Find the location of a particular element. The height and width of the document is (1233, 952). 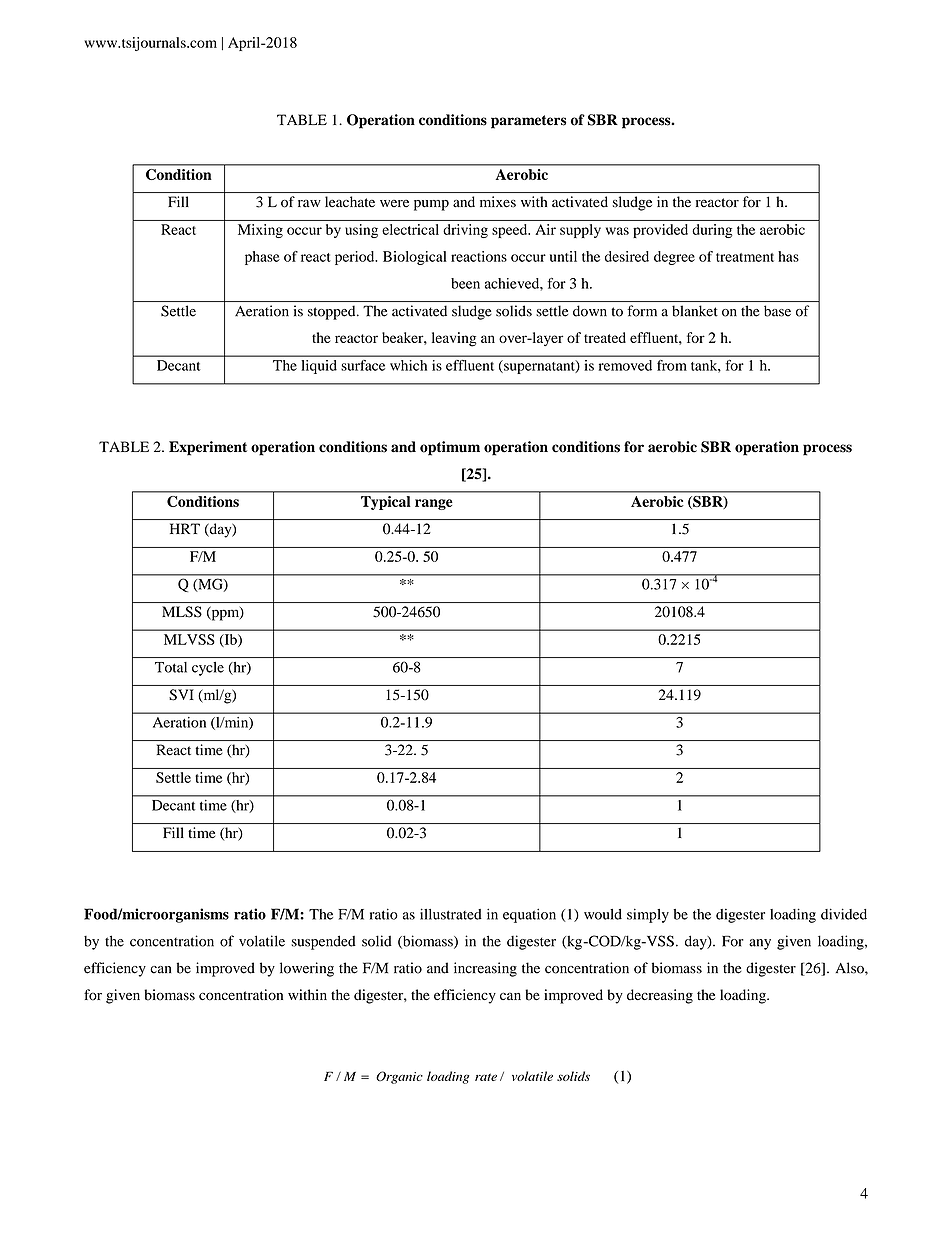

from is located at coordinates (671, 365).
